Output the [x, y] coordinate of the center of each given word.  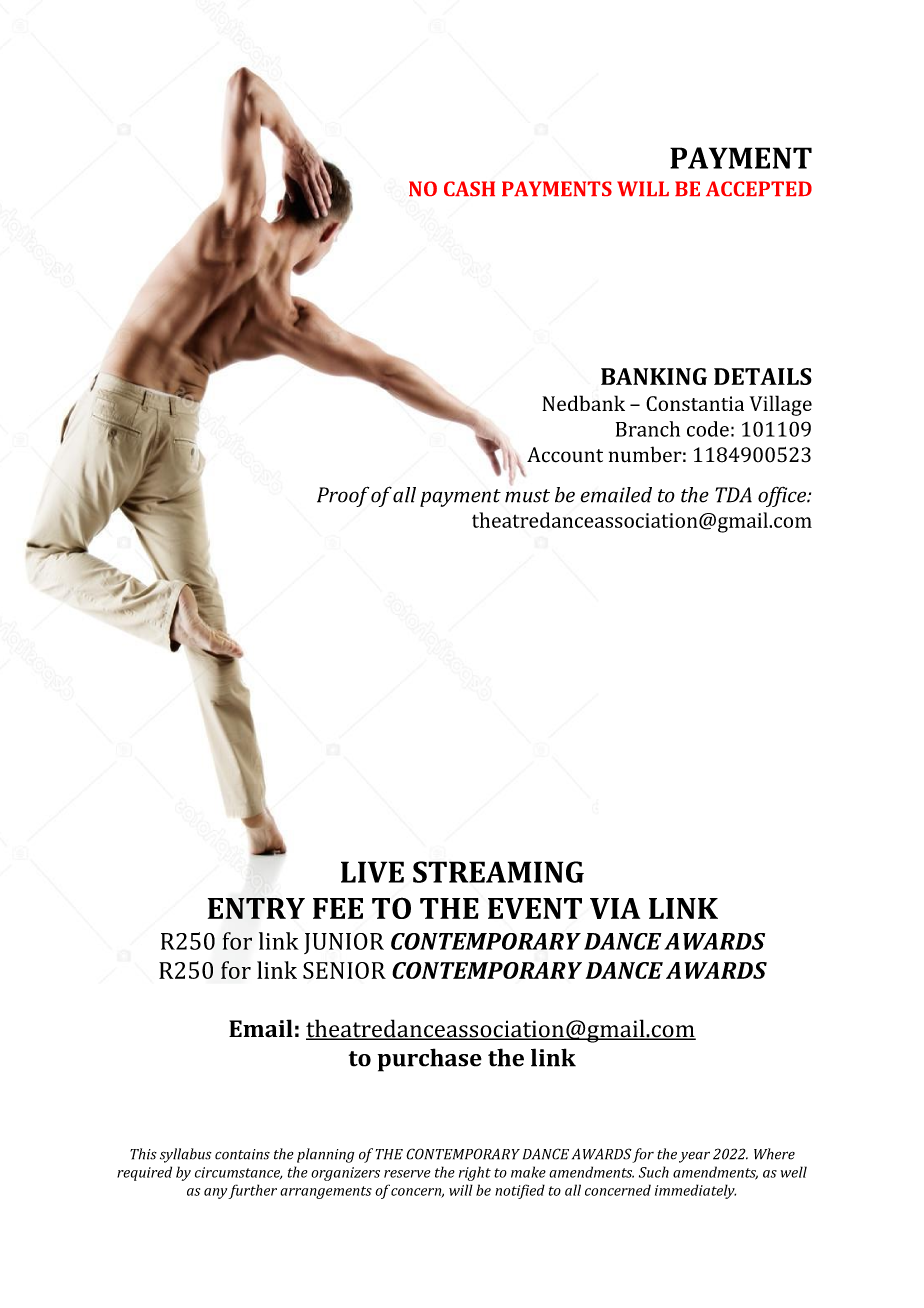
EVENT [535, 908]
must [527, 496]
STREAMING [498, 872]
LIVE [372, 872]
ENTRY [256, 908]
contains [242, 1154]
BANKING [654, 376]
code [708, 429]
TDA [733, 495]
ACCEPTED [759, 188]
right [475, 1173]
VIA [615, 908]
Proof [343, 496]
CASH [469, 189]
